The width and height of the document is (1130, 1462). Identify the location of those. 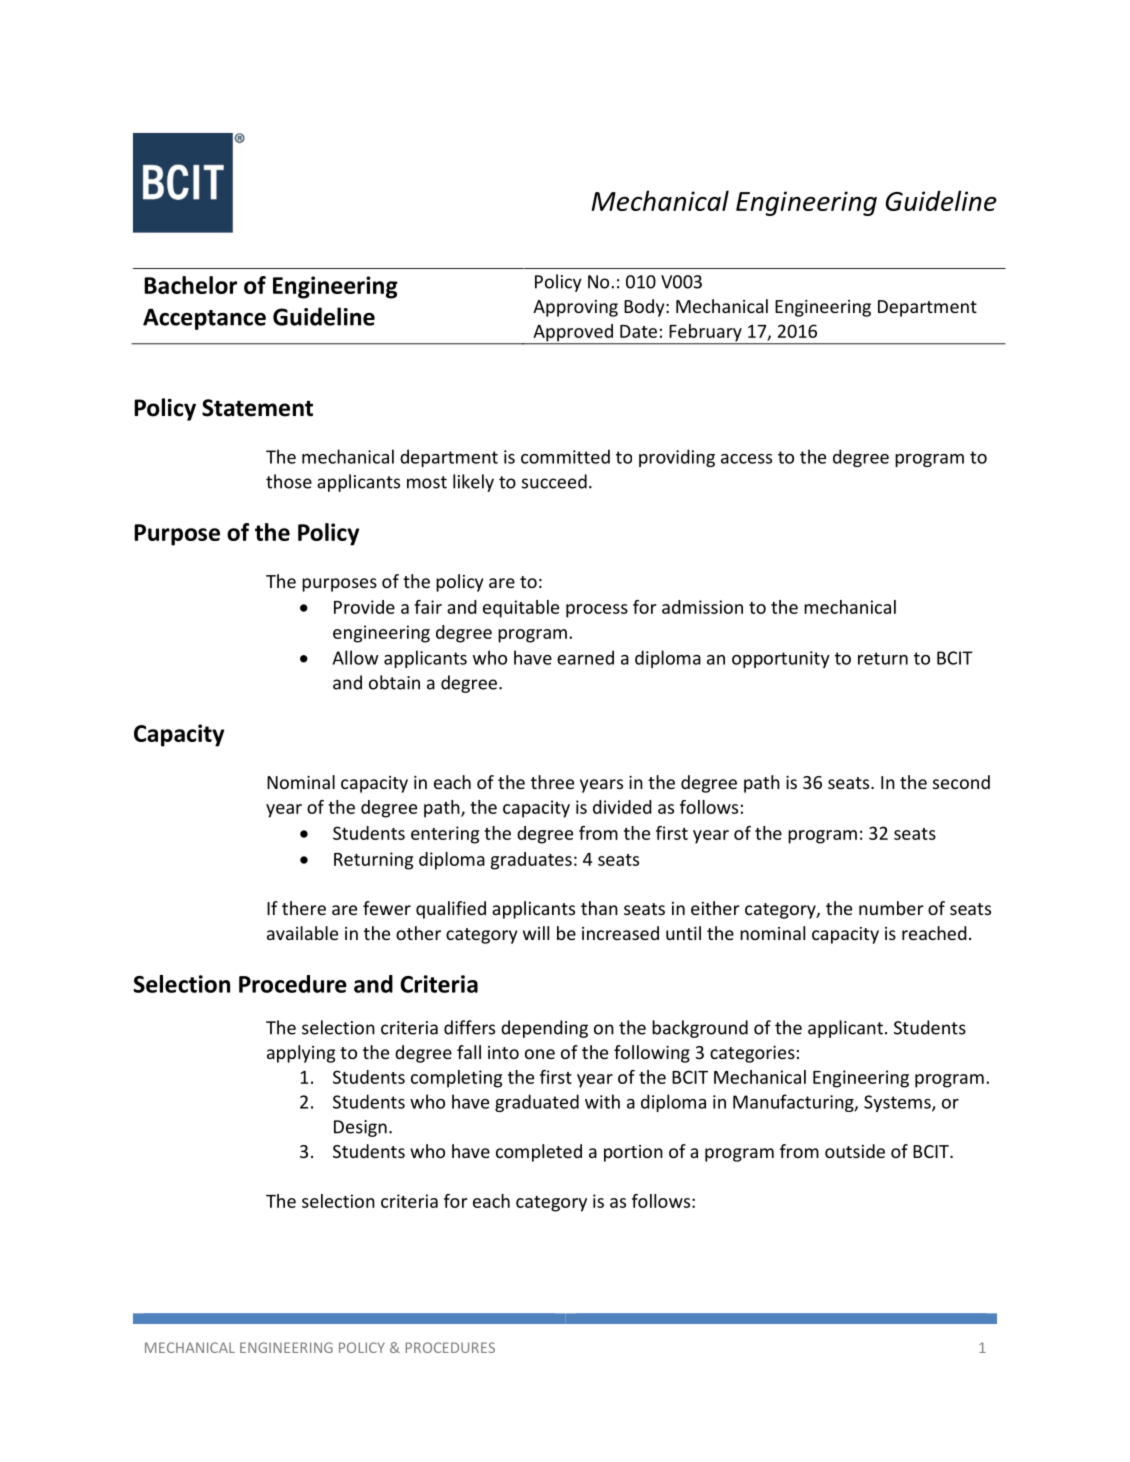
(289, 481).
